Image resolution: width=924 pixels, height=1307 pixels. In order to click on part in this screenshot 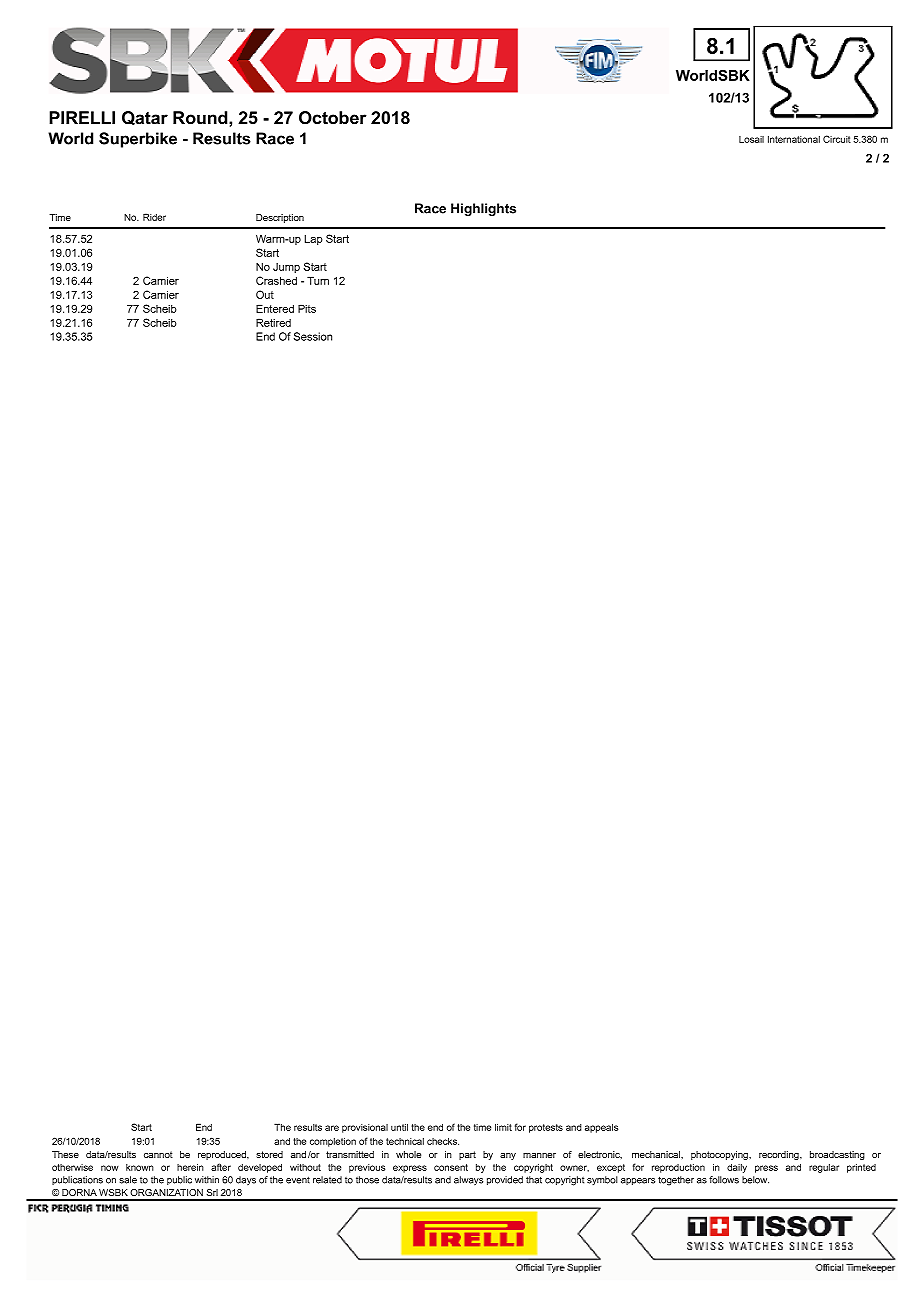, I will do `click(467, 1155)`.
